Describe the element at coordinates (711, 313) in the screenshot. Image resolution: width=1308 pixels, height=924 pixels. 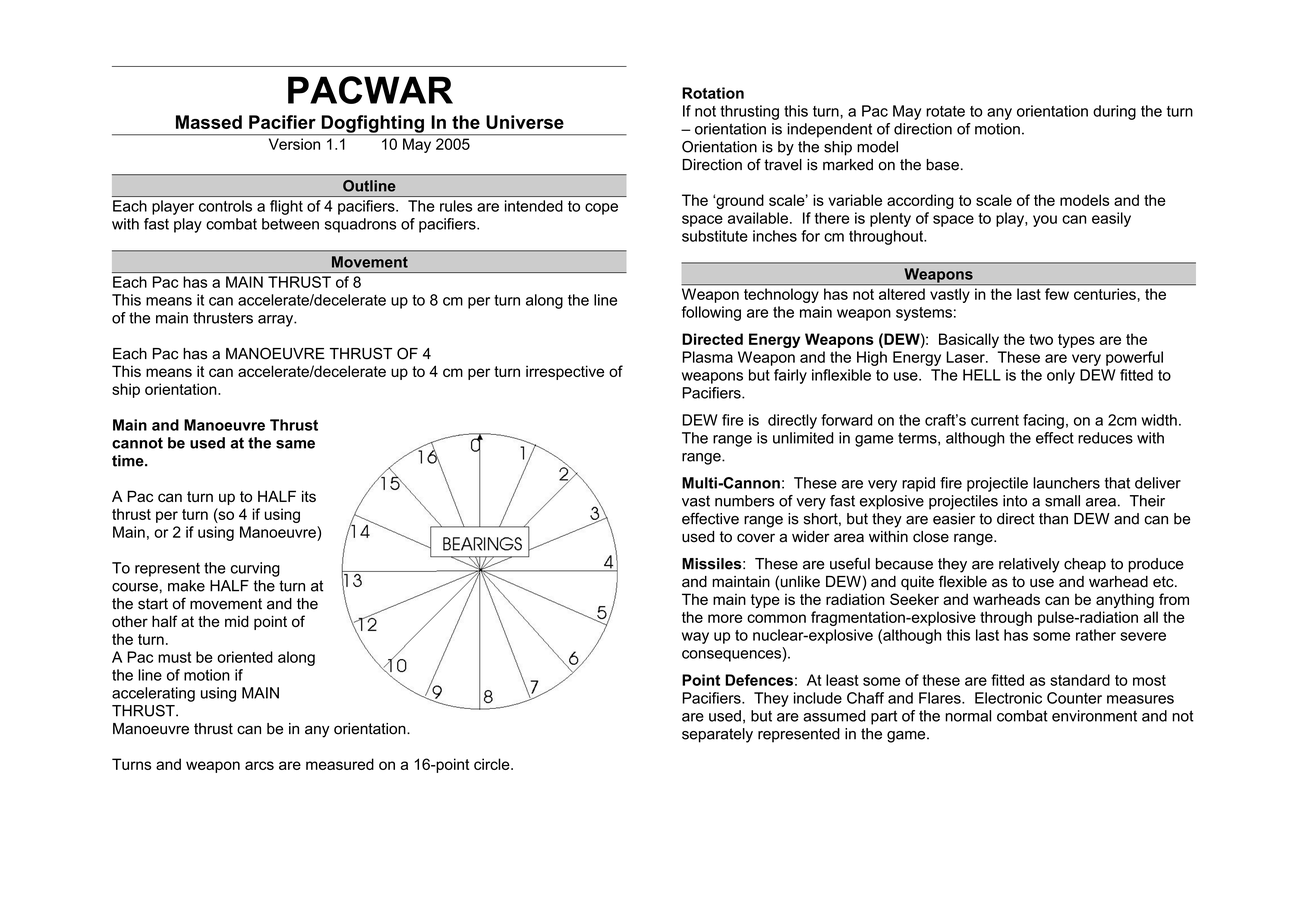
I see `following` at that location.
